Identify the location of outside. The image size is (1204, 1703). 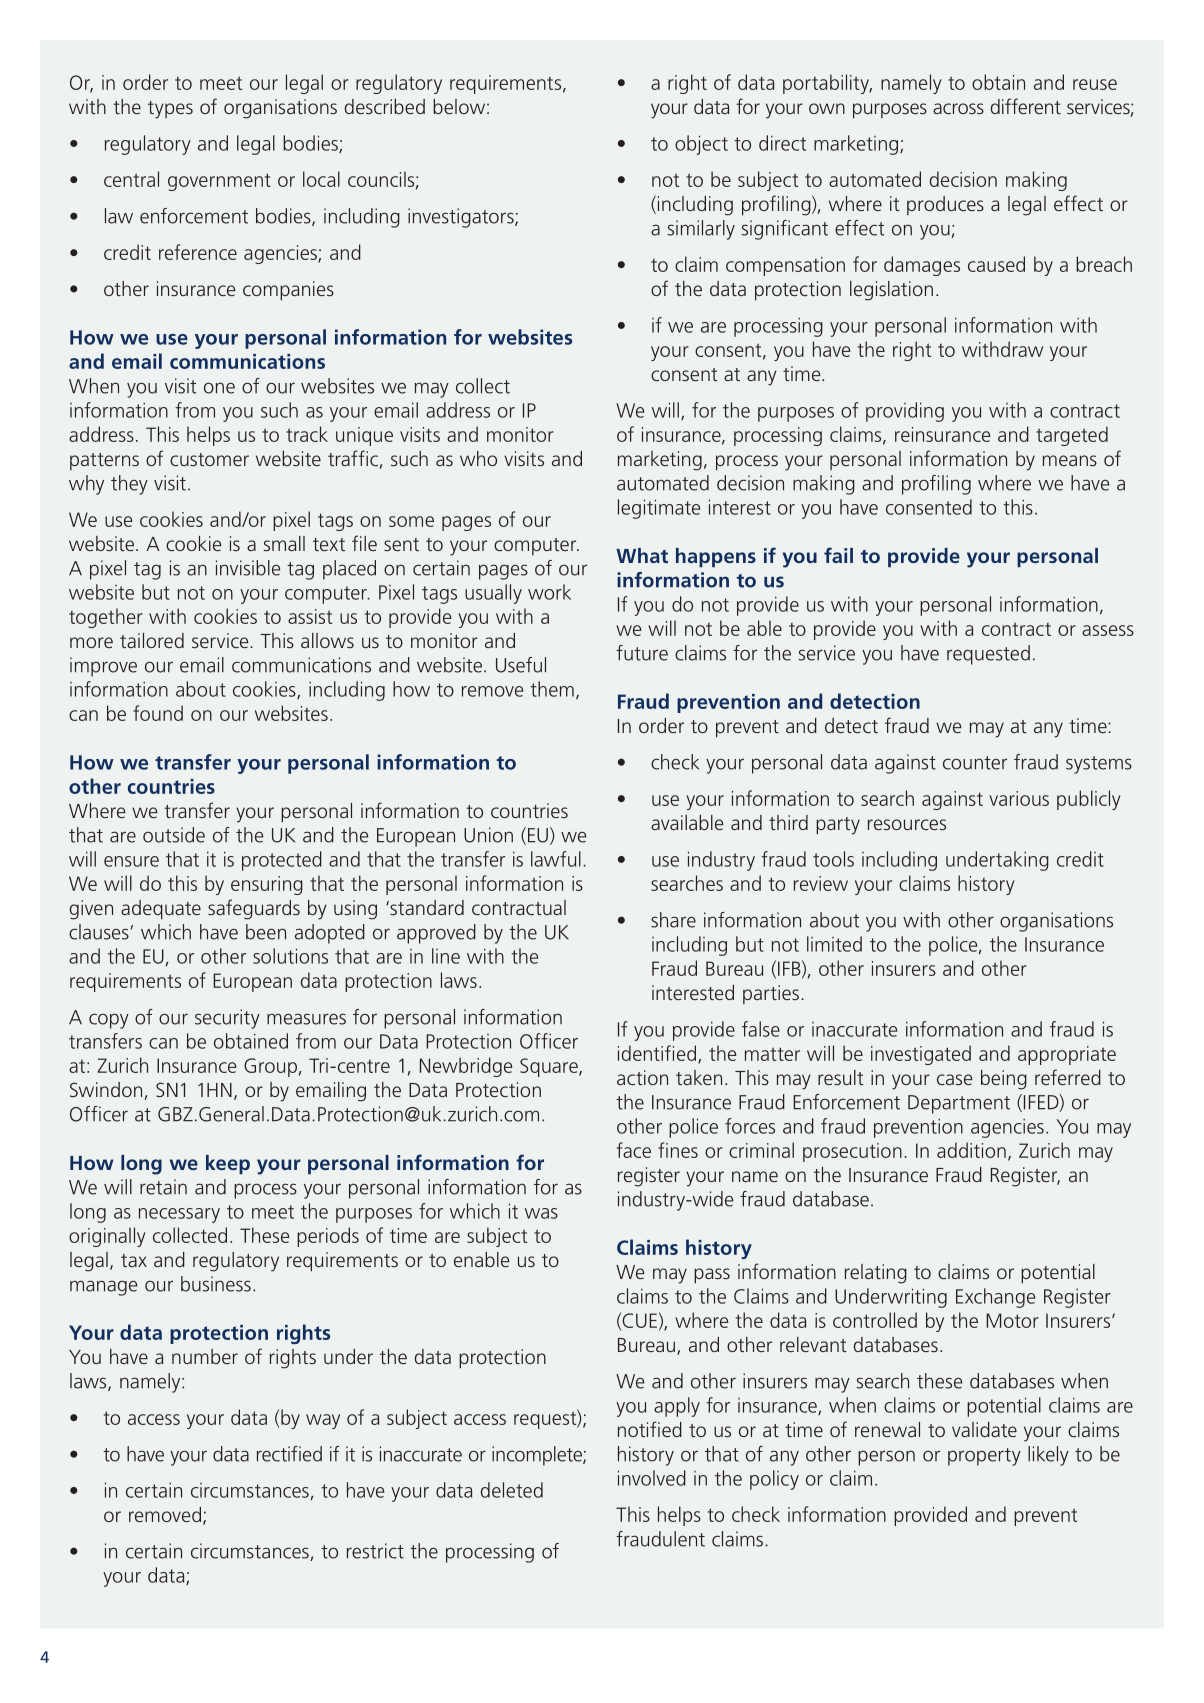
(174, 835).
